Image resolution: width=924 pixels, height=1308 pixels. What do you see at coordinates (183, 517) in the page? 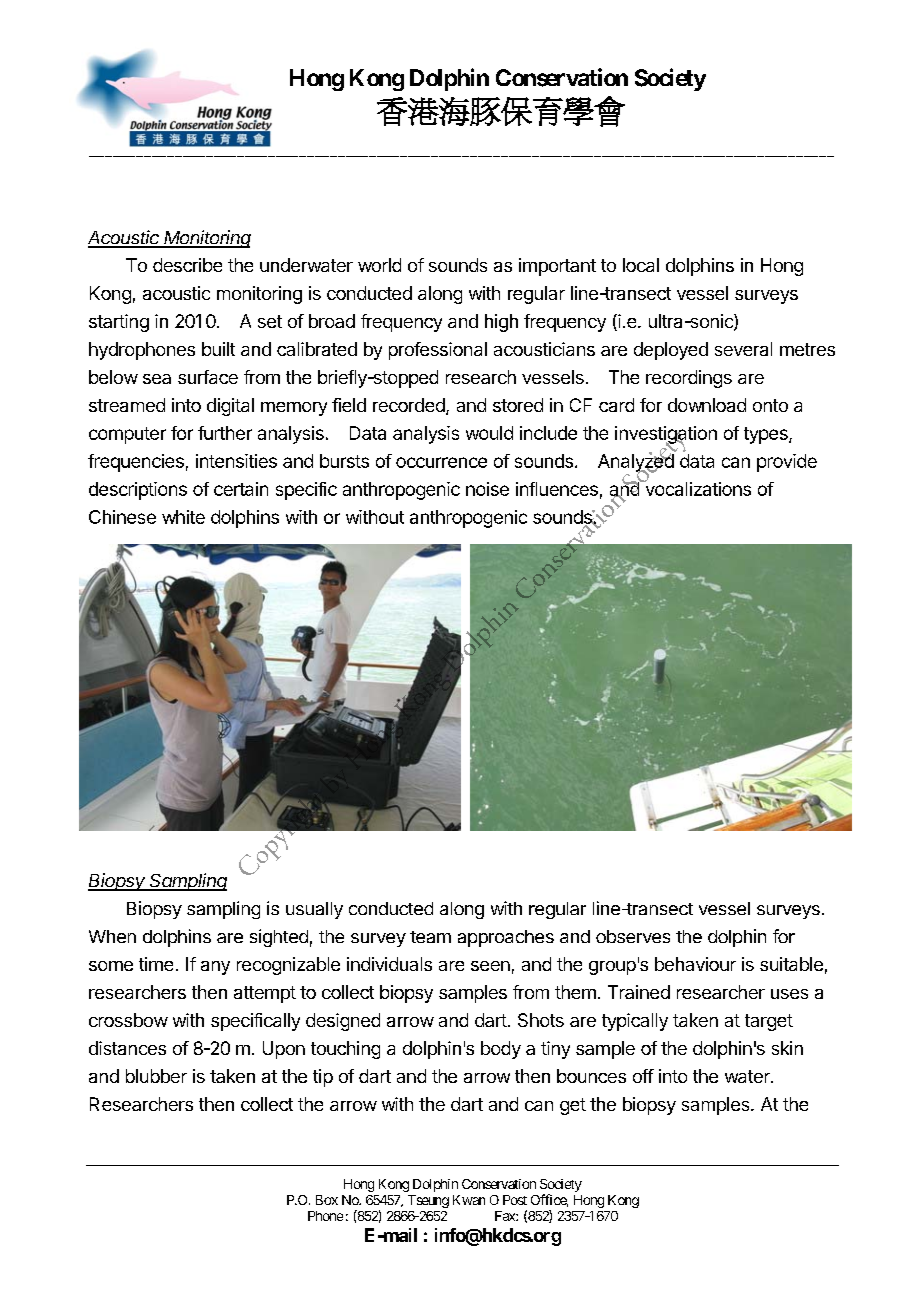
I see `white` at bounding box center [183, 517].
